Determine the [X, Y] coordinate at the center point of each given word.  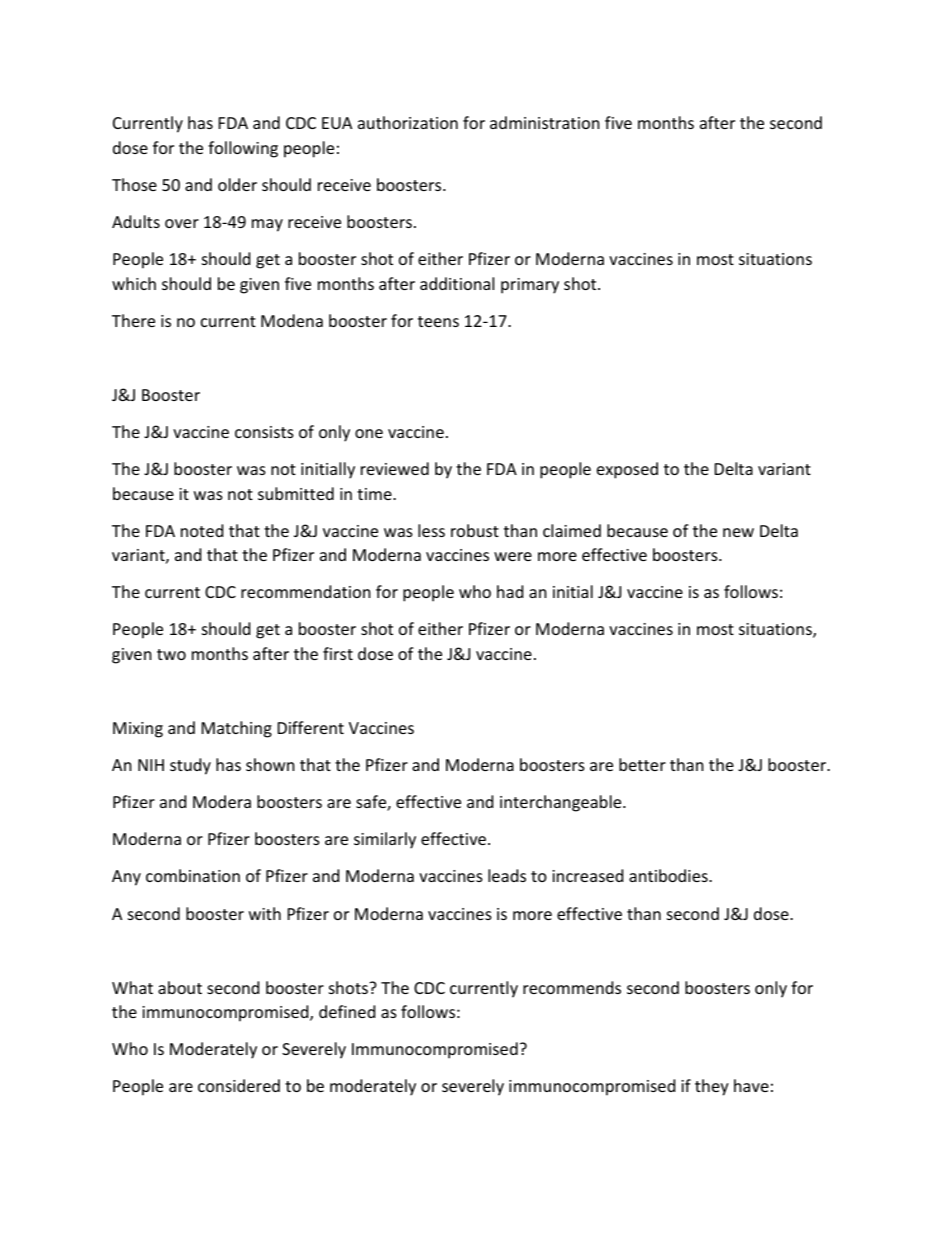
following [243, 149]
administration [545, 122]
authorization [408, 122]
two [171, 654]
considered [239, 1085]
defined [347, 1011]
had [510, 591]
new [738, 532]
